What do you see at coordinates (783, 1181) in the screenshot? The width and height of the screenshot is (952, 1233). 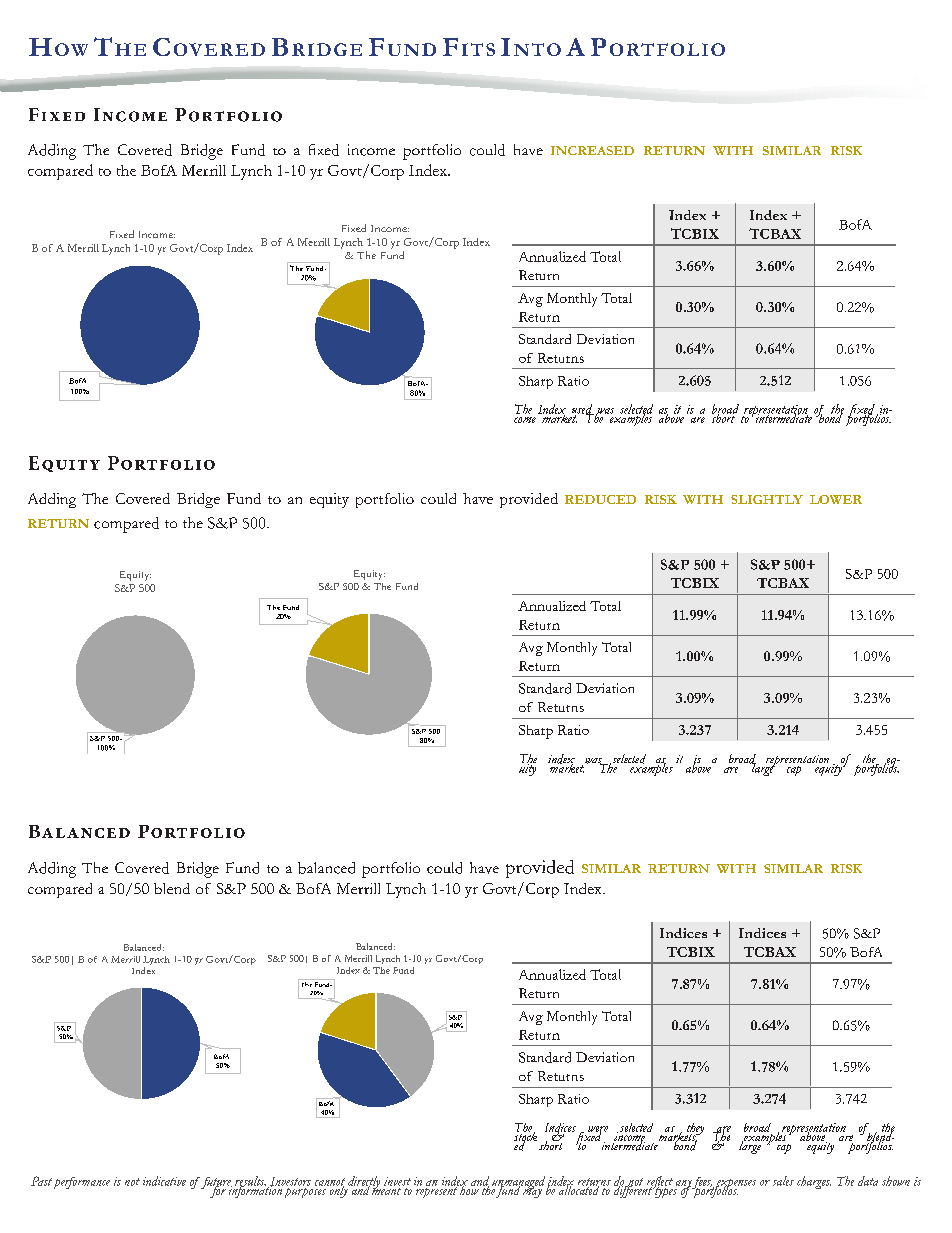 I see `sales` at bounding box center [783, 1181].
